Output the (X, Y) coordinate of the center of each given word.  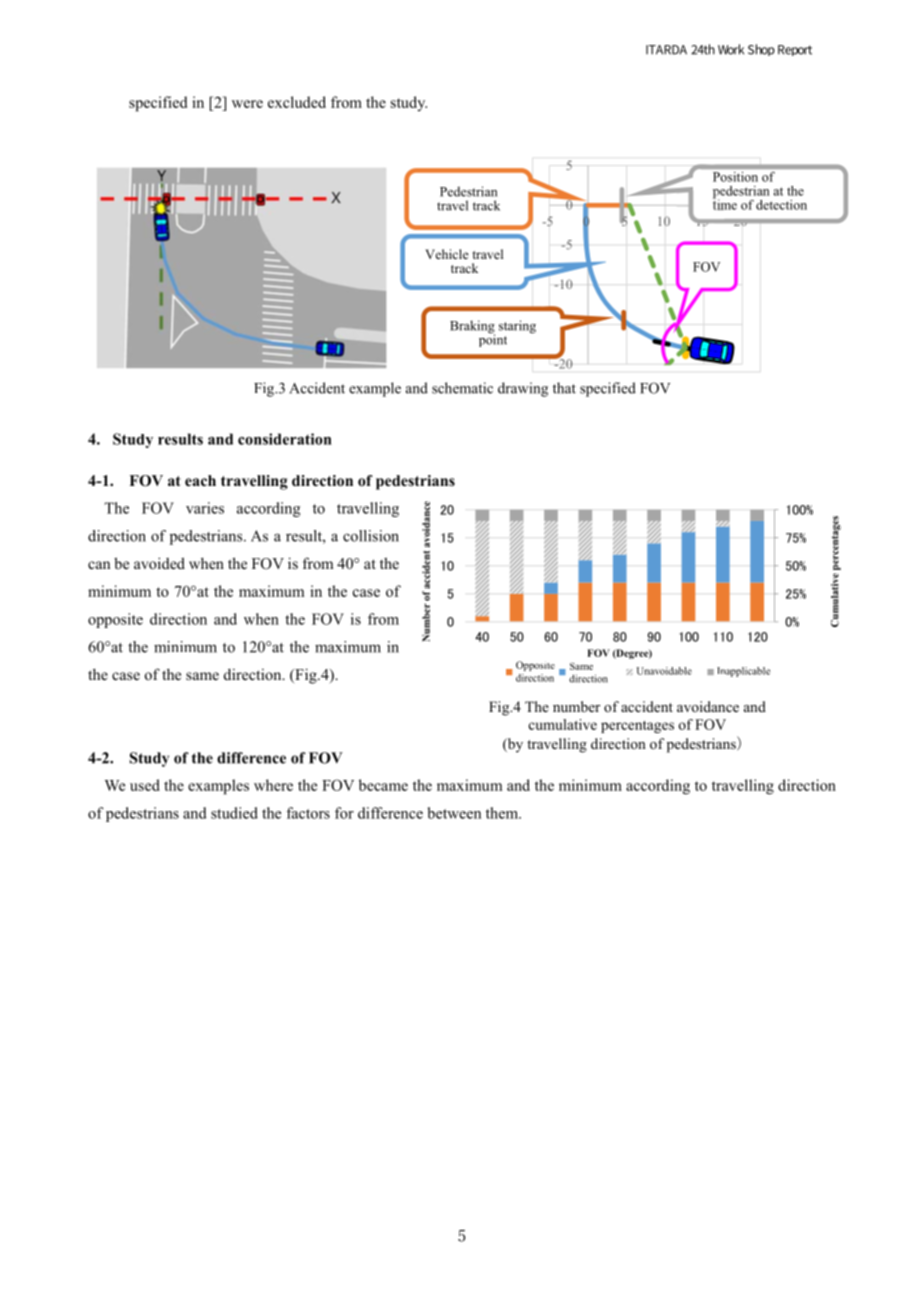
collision (371, 536)
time (725, 203)
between (454, 813)
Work (731, 49)
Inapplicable (743, 672)
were (247, 104)
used (145, 785)
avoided (159, 563)
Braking (472, 328)
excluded (297, 102)
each (200, 480)
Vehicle (447, 254)
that (564, 388)
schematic (462, 388)
